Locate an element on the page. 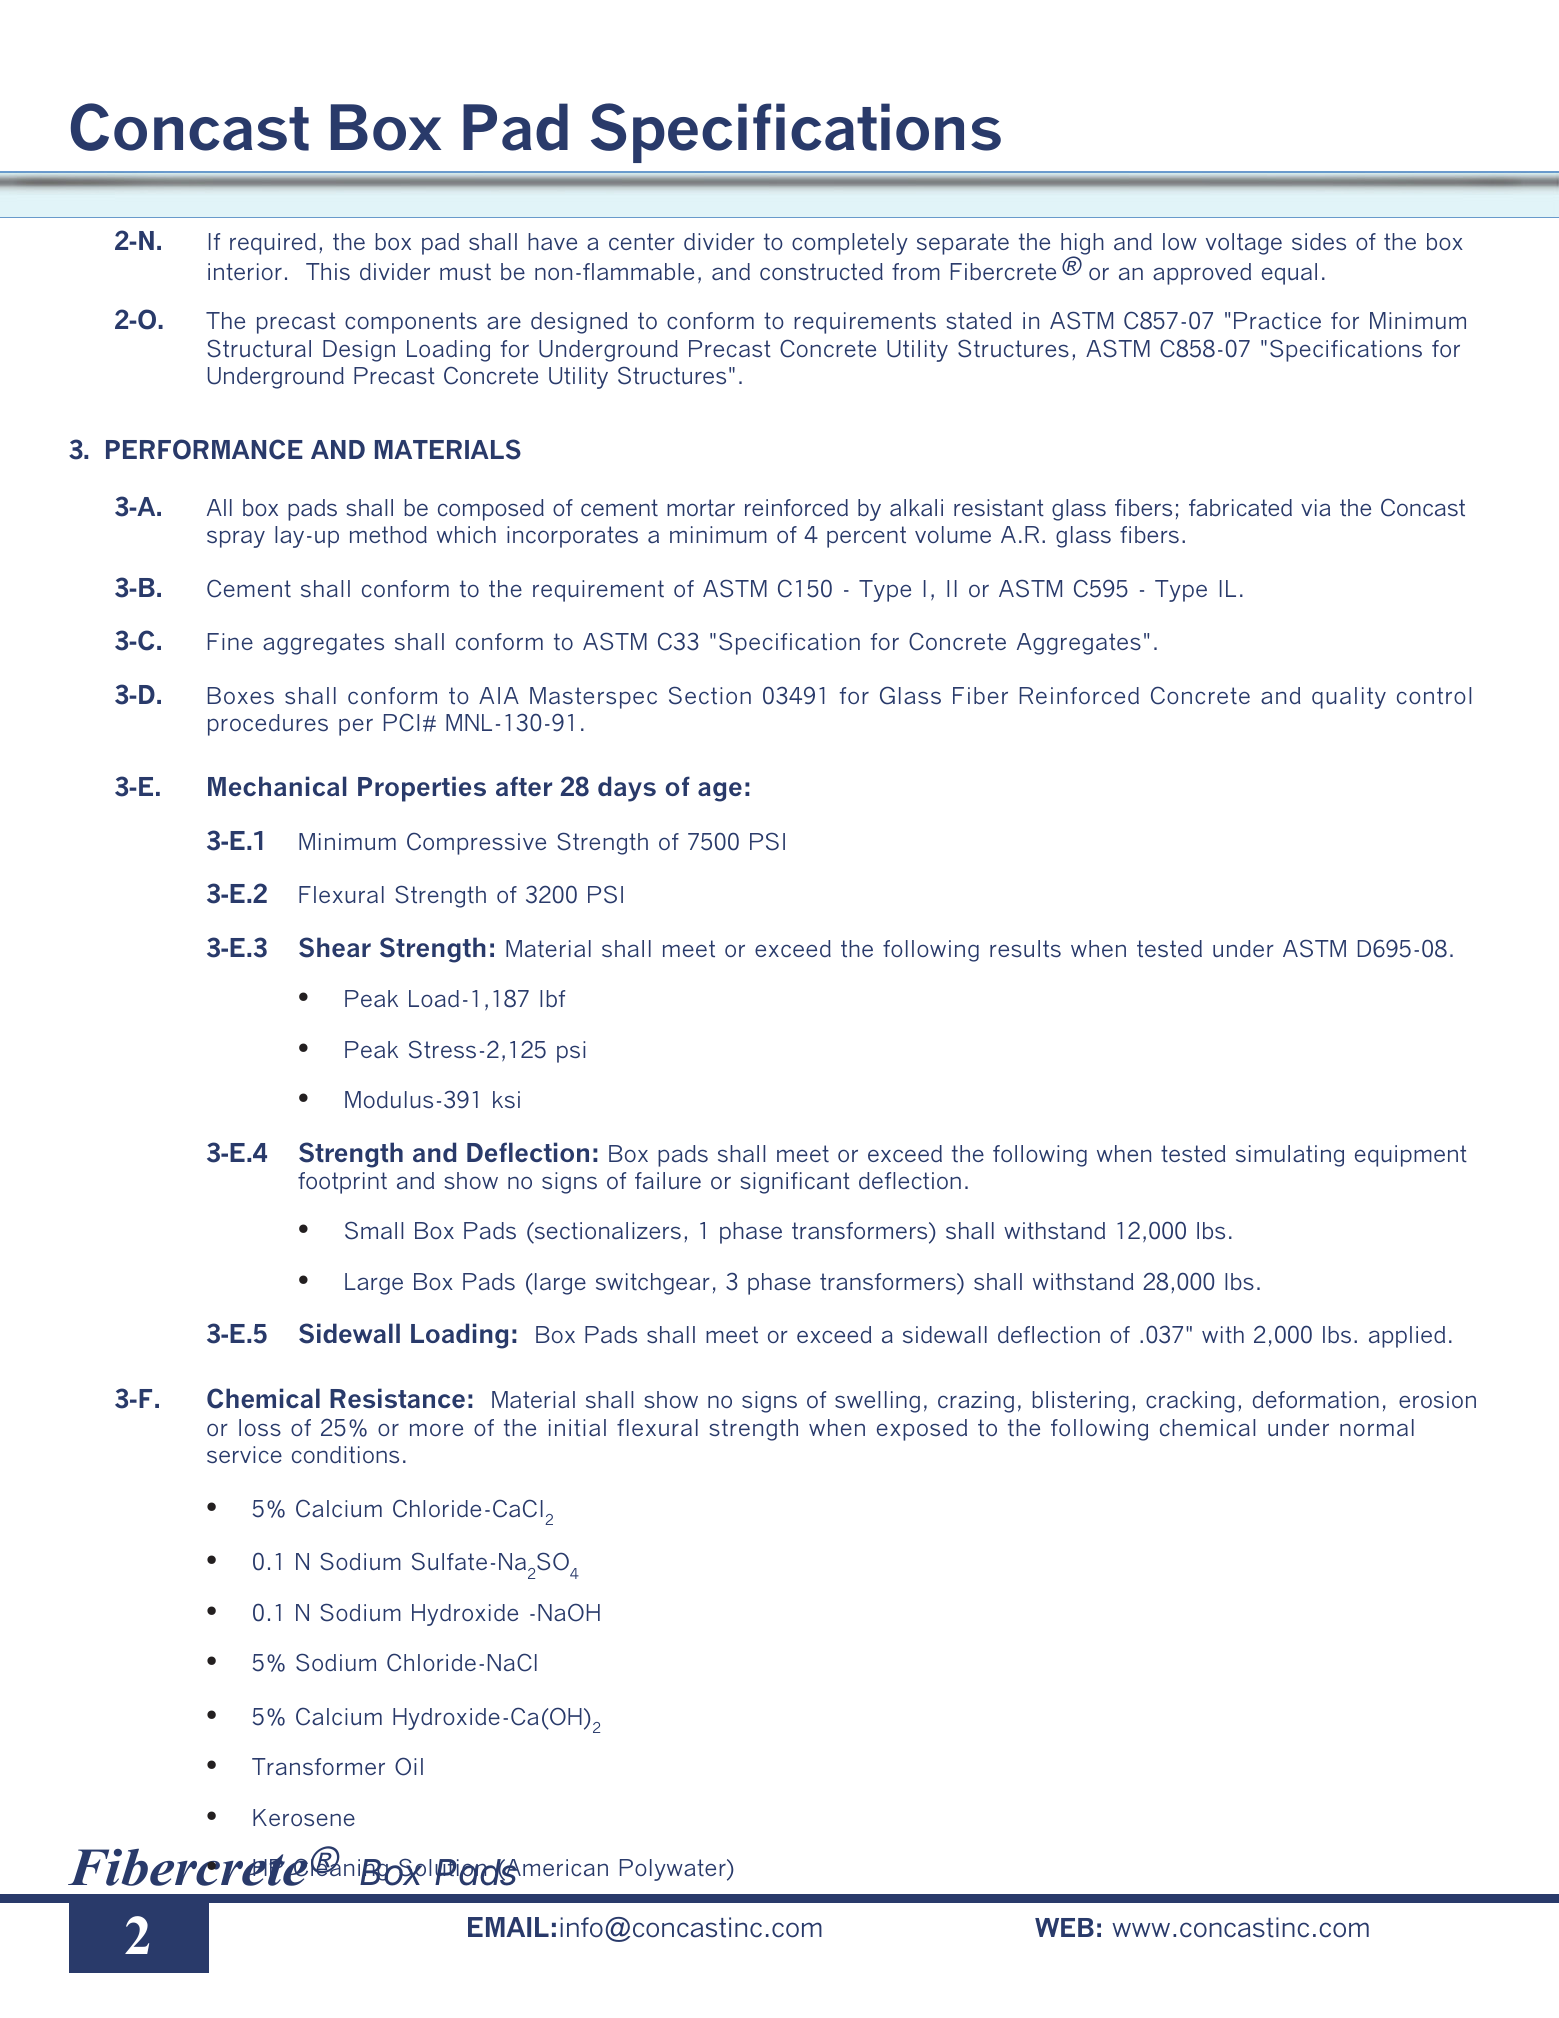  equal is located at coordinates (1289, 274).
